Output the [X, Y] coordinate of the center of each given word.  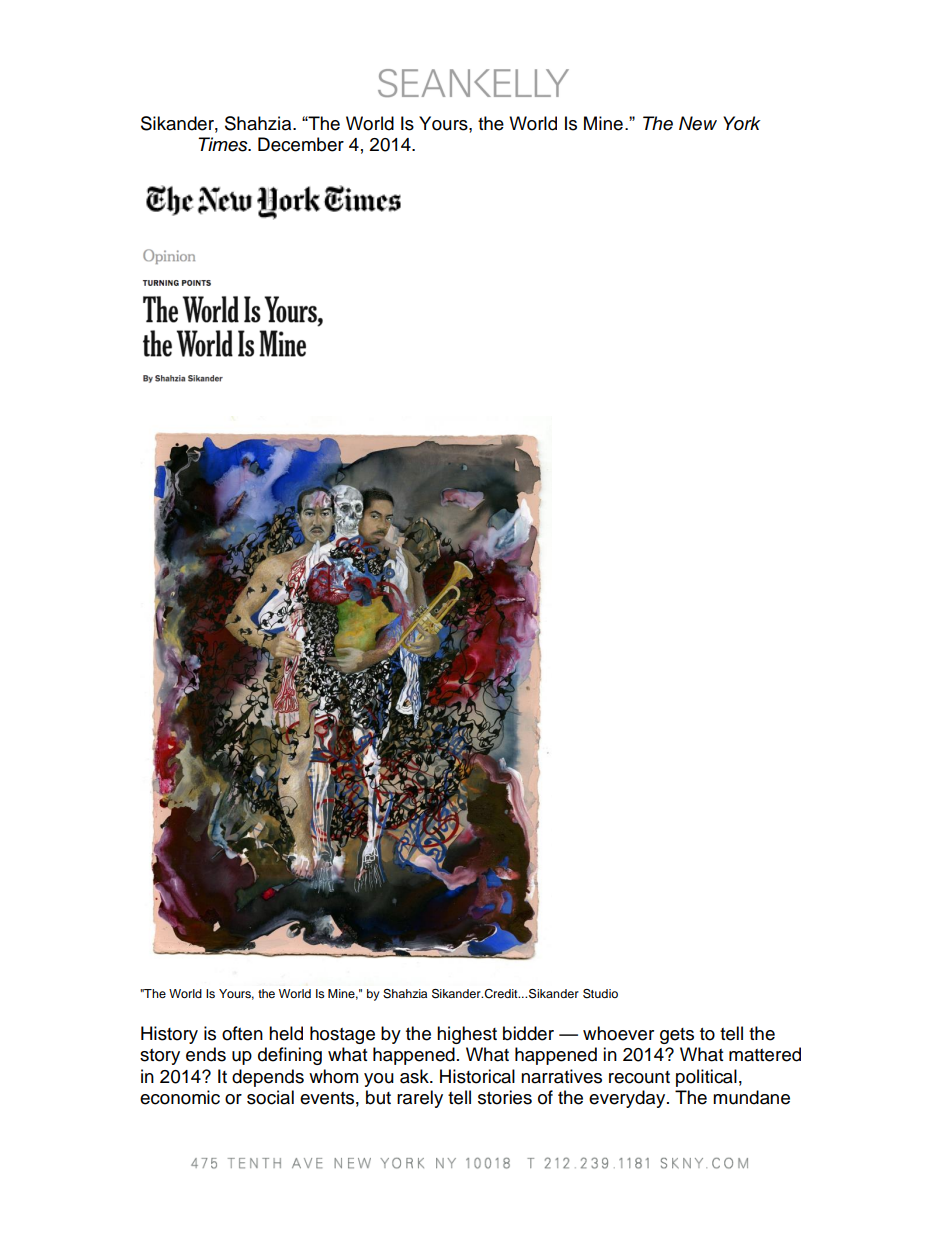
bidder [528, 1033]
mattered [765, 1054]
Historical [477, 1076]
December [301, 144]
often [242, 1033]
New [698, 123]
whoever [618, 1033]
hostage [342, 1035]
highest [467, 1035]
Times [224, 144]
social [270, 1097]
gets [677, 1036]
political [706, 1078]
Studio [600, 994]
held [286, 1033]
